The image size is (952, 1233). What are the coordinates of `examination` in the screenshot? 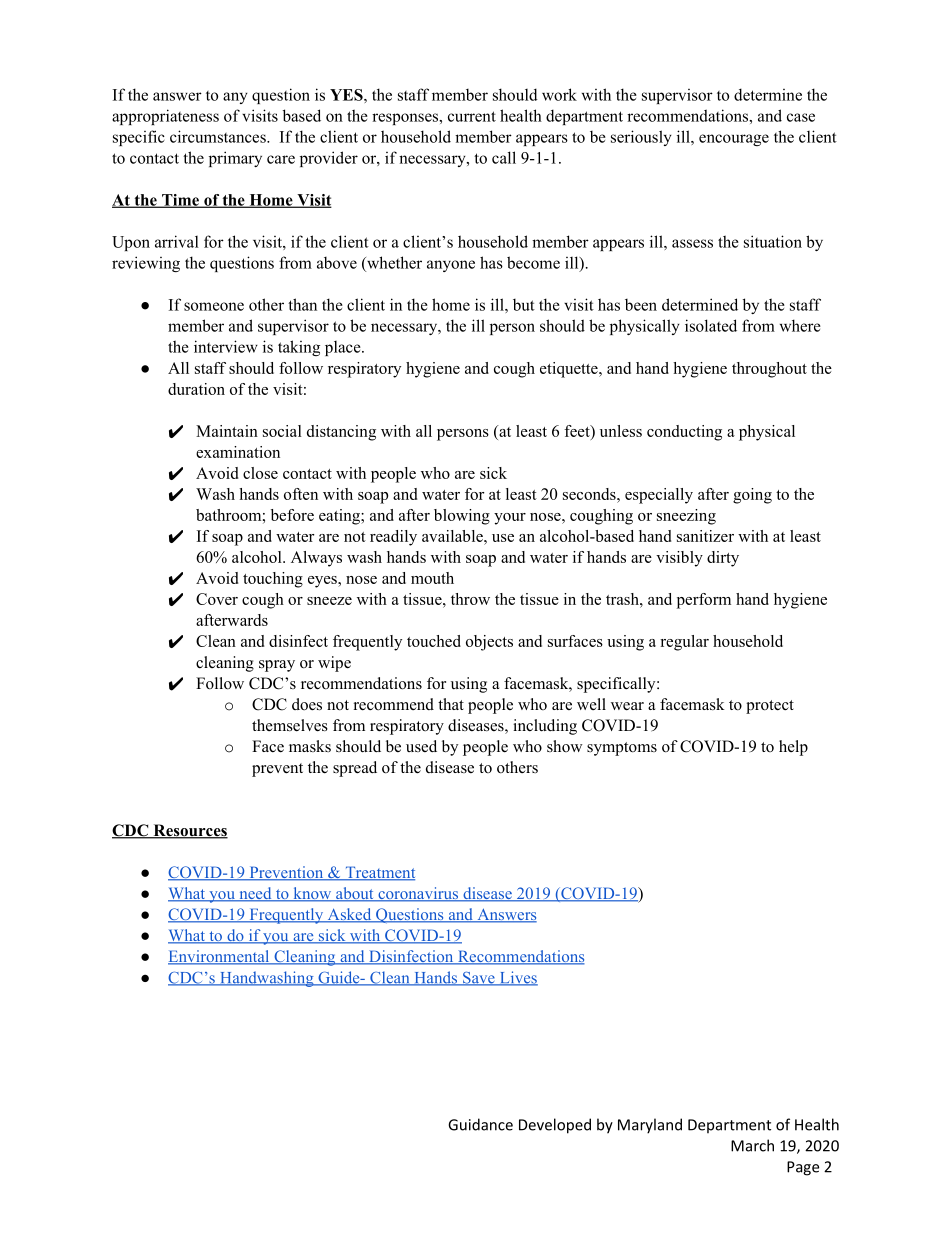 It's located at (238, 452).
